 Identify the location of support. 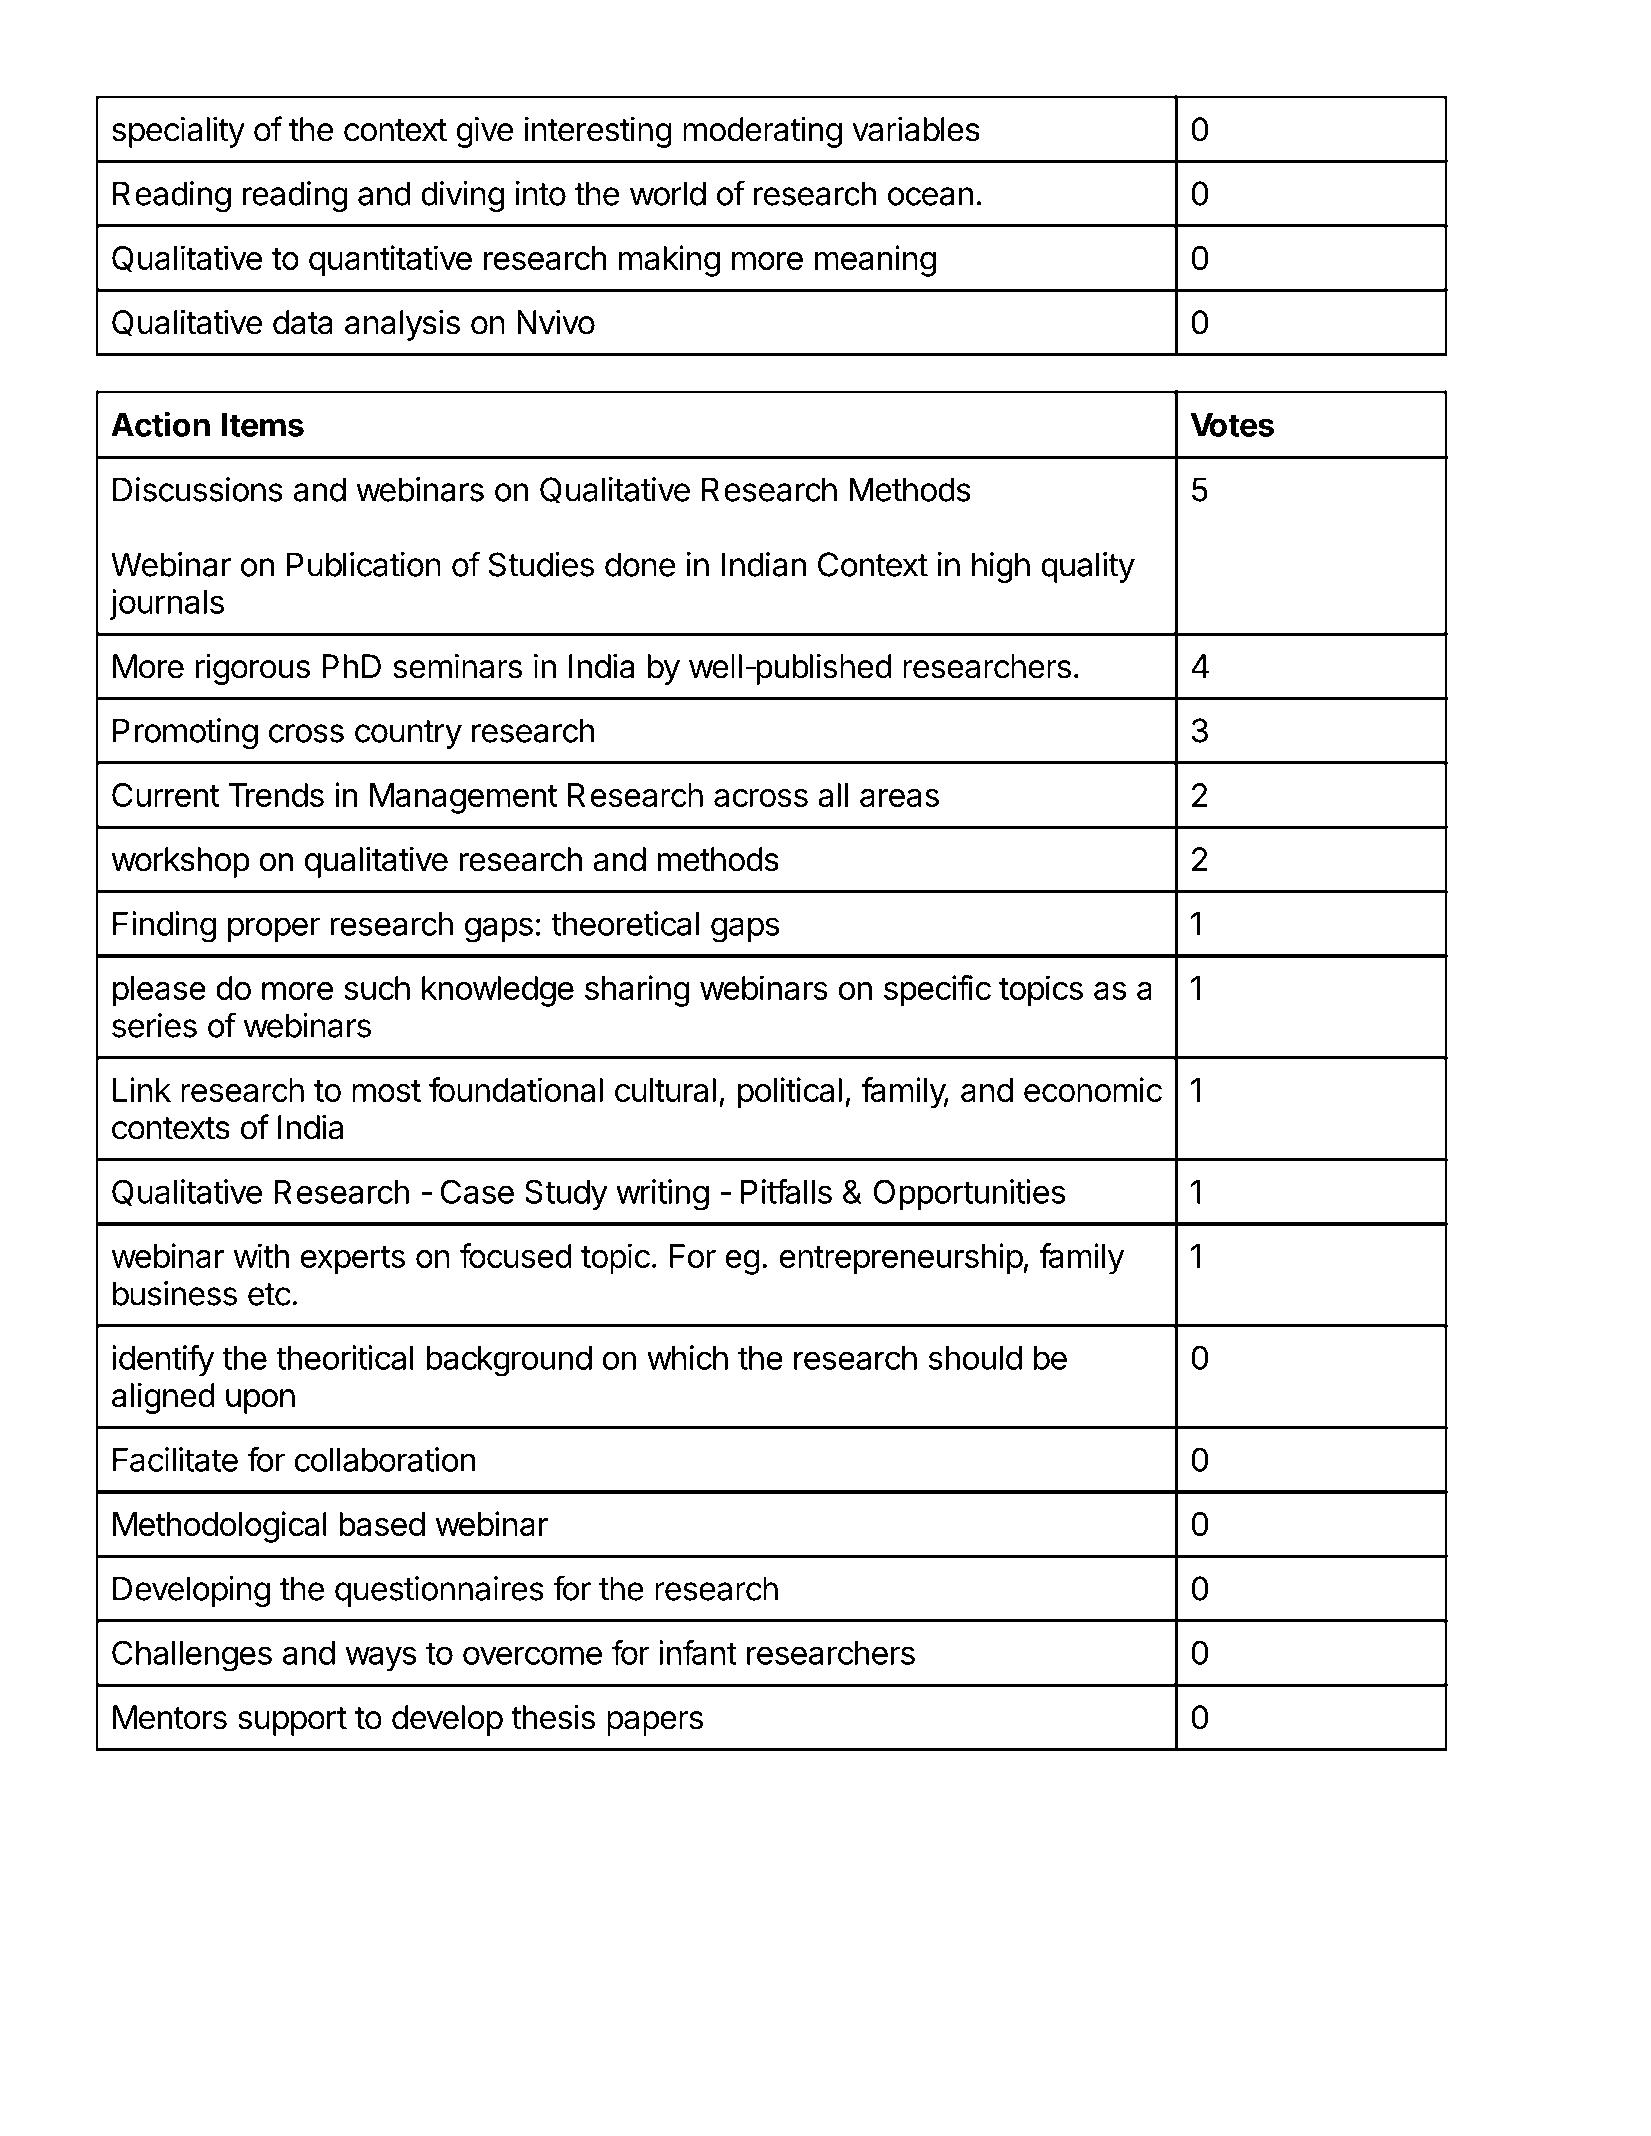
(292, 1721).
